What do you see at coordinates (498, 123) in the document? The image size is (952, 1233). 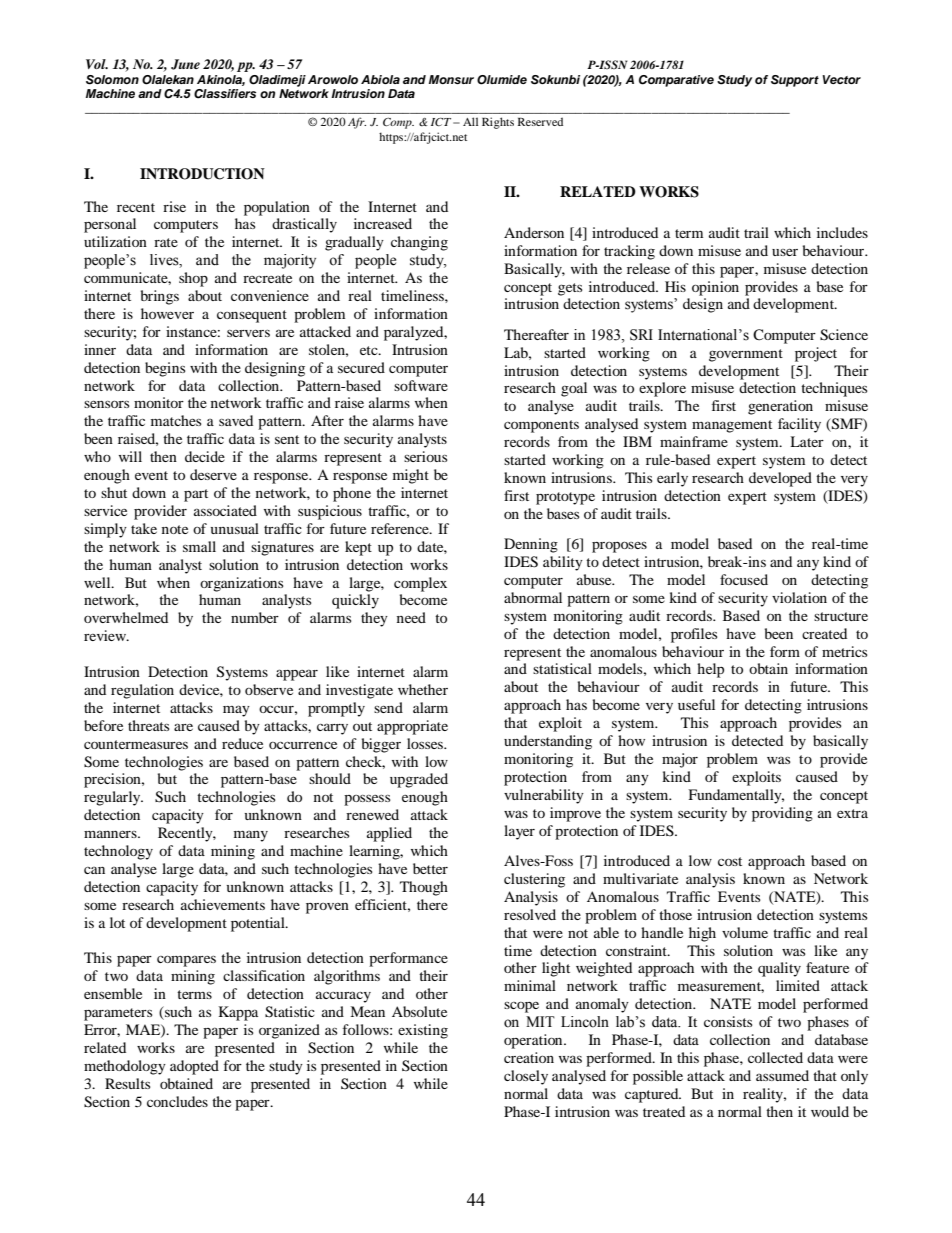 I see `Rights` at bounding box center [498, 123].
